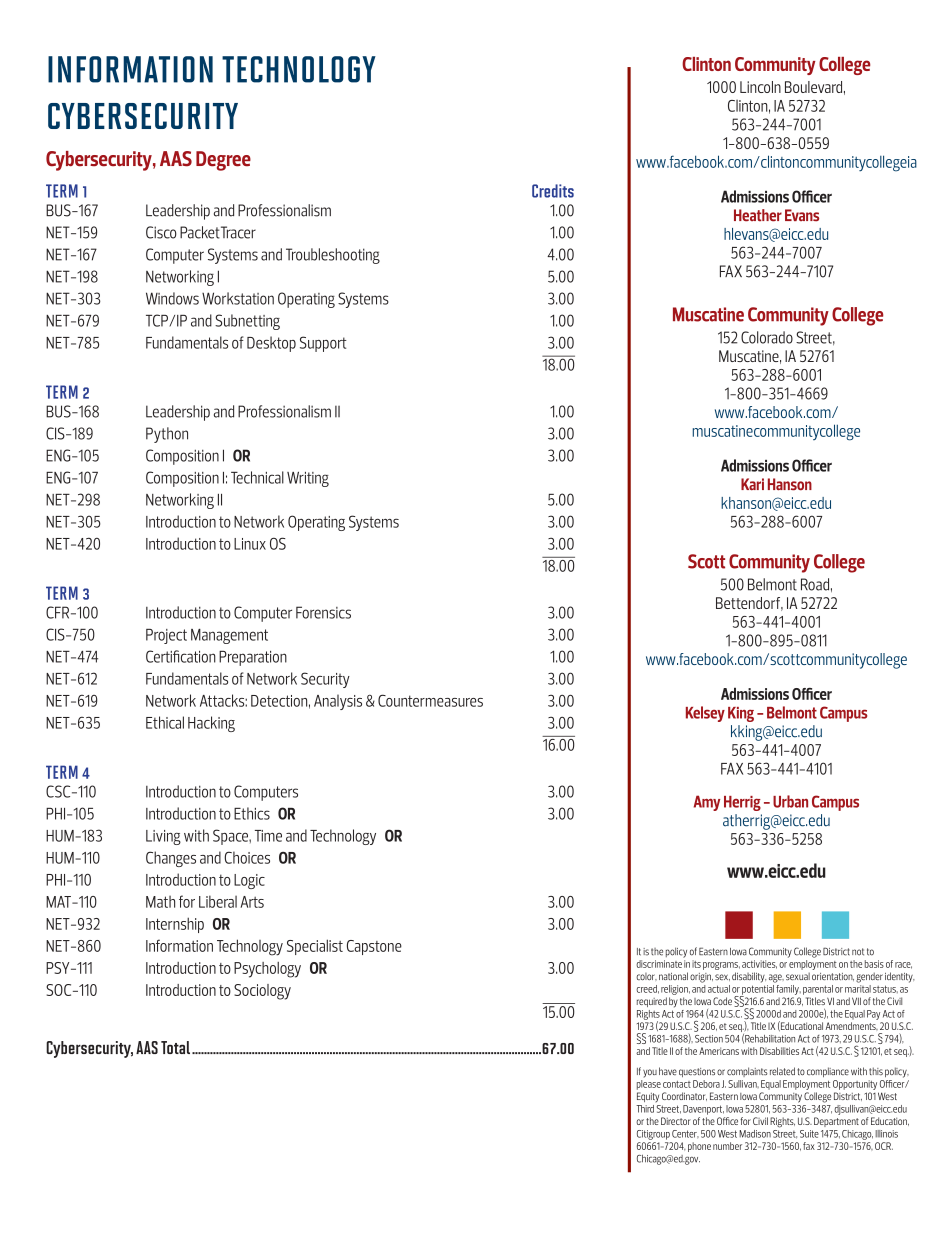 Image resolution: width=952 pixels, height=1233 pixels. What do you see at coordinates (809, 1134) in the image?
I see `Suite` at bounding box center [809, 1134].
